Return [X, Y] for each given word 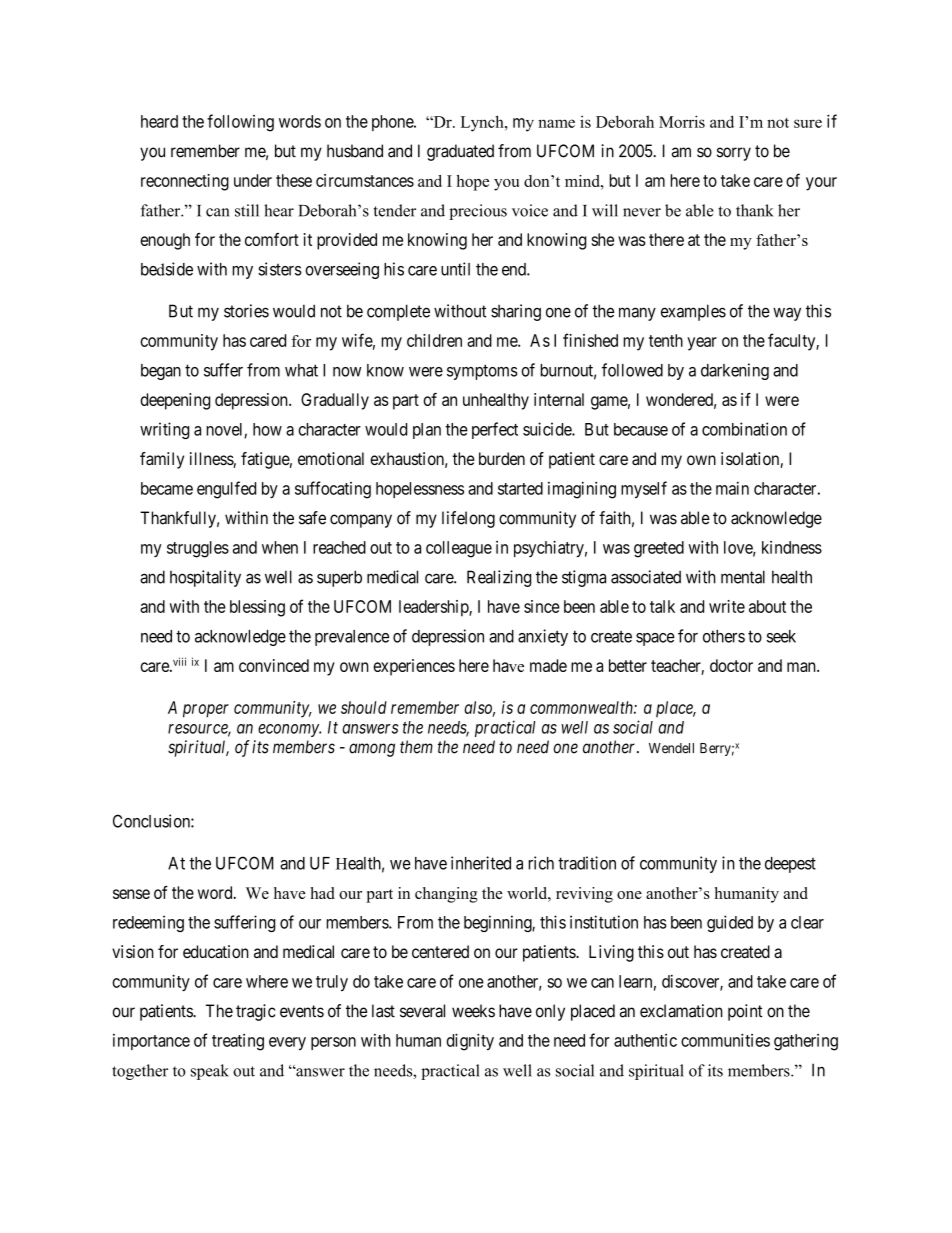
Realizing [499, 578]
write [727, 606]
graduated [460, 152]
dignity [470, 1042]
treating [238, 1042]
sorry [734, 154]
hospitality [205, 578]
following [240, 123]
